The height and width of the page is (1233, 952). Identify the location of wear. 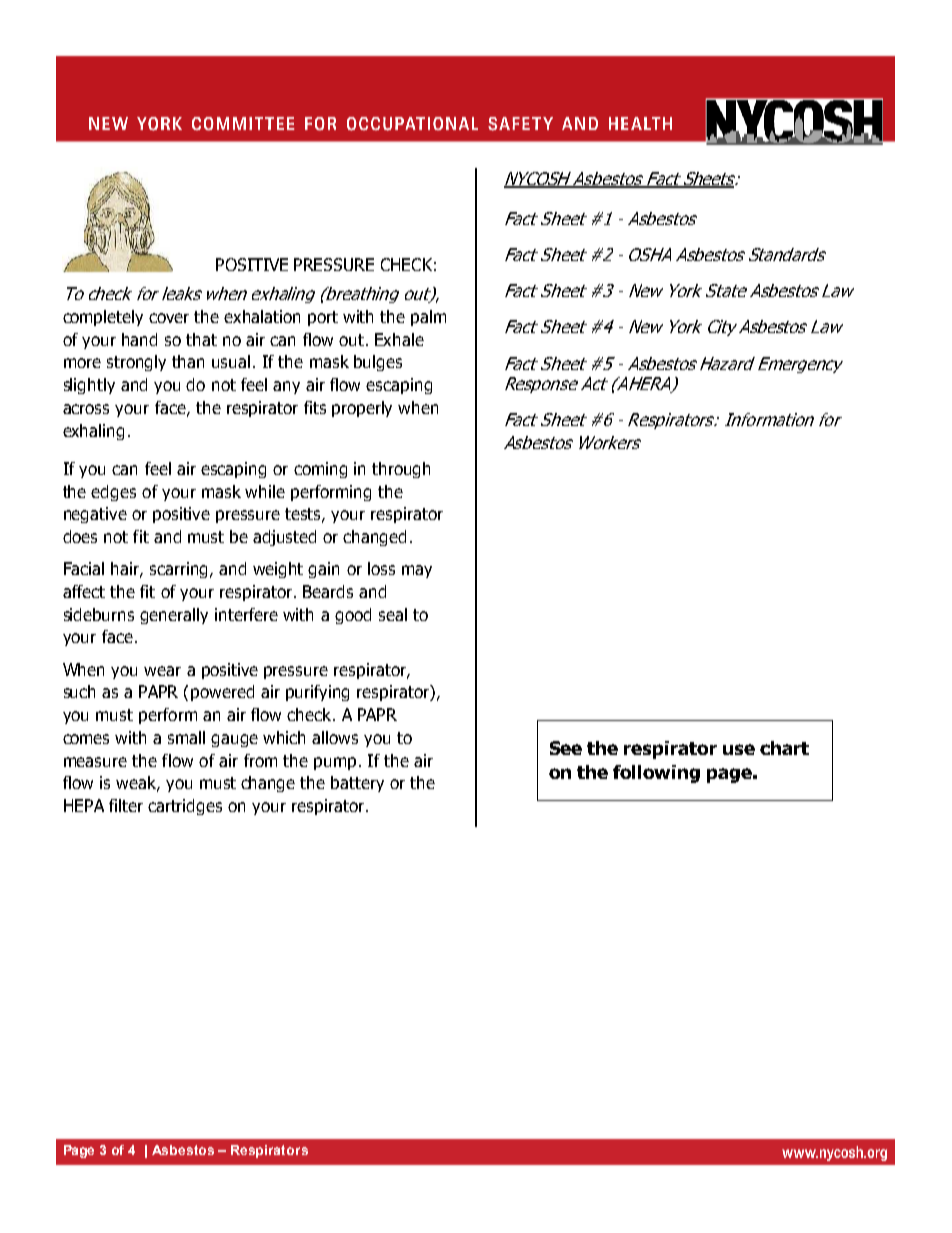
(162, 671).
